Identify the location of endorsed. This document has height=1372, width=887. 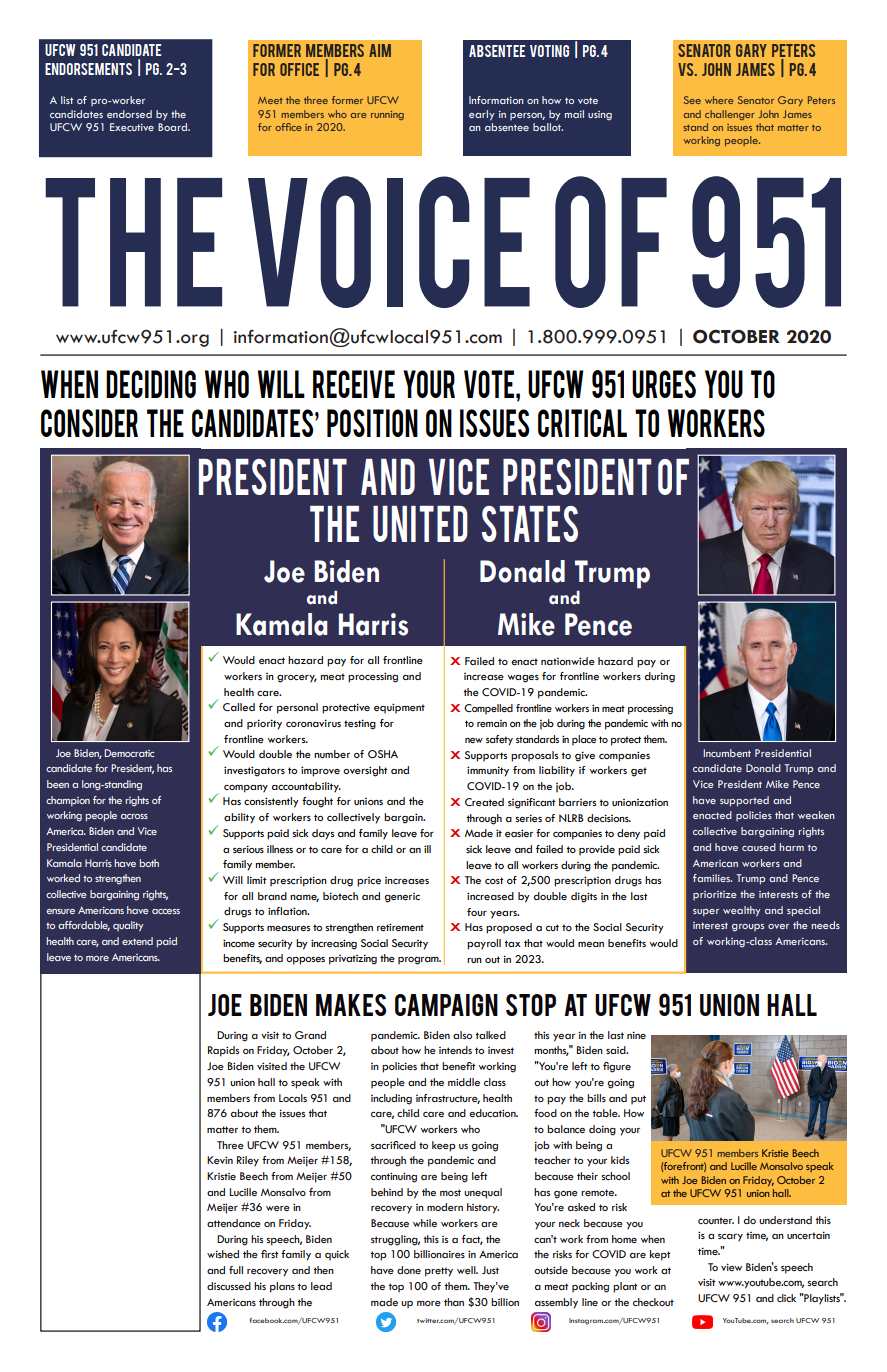
(129, 114).
